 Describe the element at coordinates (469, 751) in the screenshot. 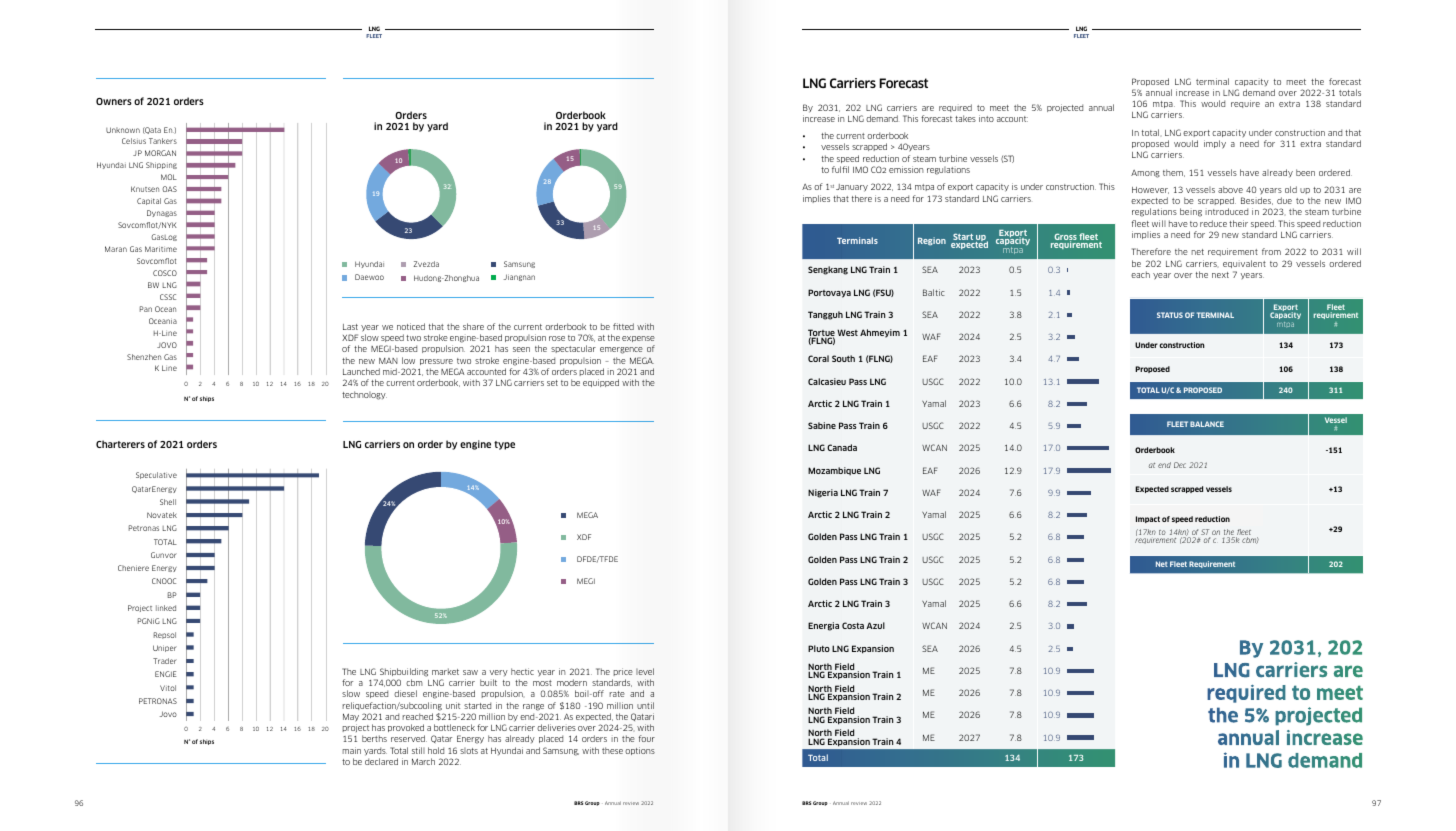

I see `slots` at that location.
